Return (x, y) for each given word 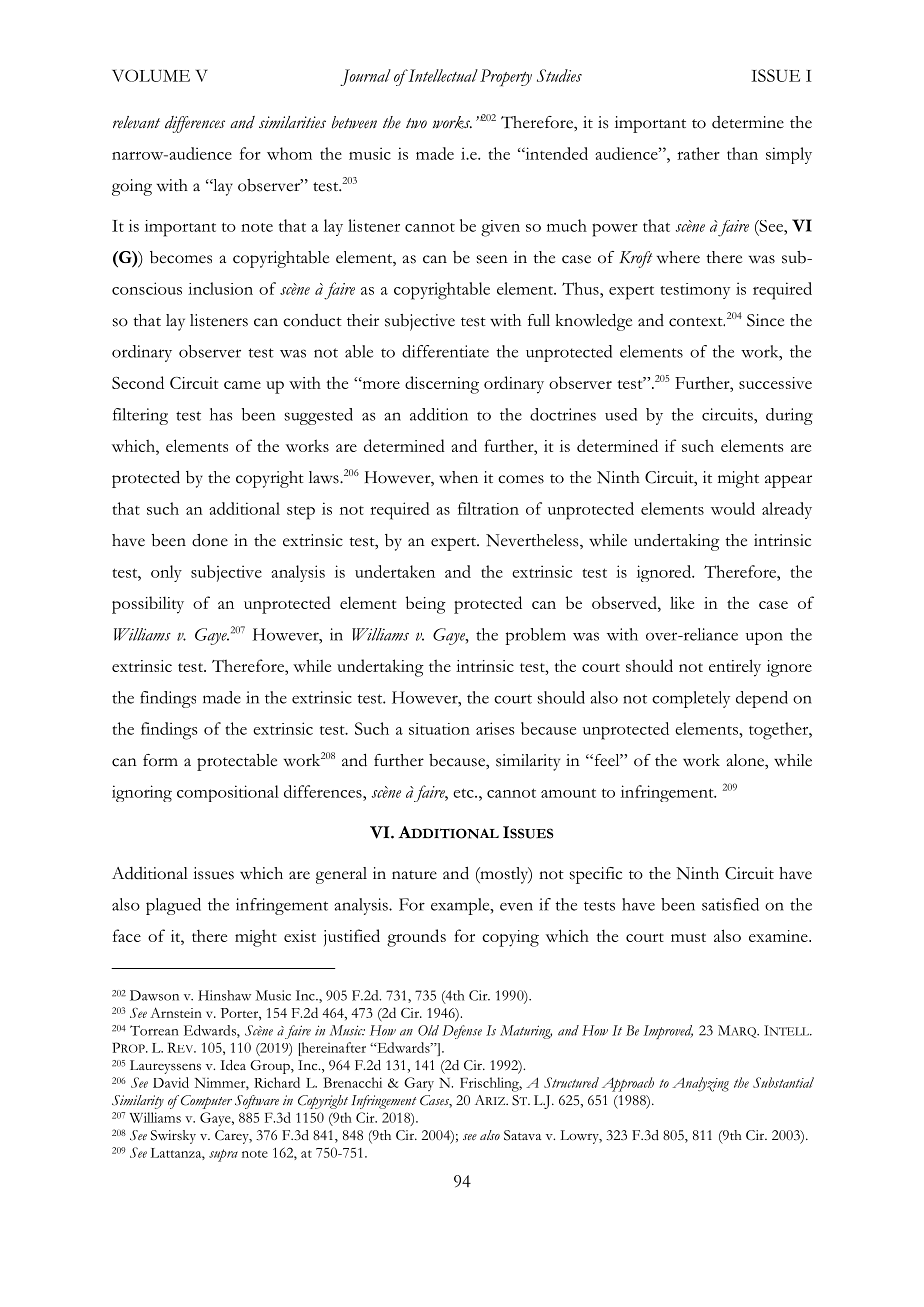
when (458, 477)
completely (691, 699)
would (733, 508)
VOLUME (151, 75)
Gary (419, 1084)
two (416, 123)
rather (698, 153)
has (221, 414)
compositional (228, 793)
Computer (205, 1102)
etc (464, 793)
